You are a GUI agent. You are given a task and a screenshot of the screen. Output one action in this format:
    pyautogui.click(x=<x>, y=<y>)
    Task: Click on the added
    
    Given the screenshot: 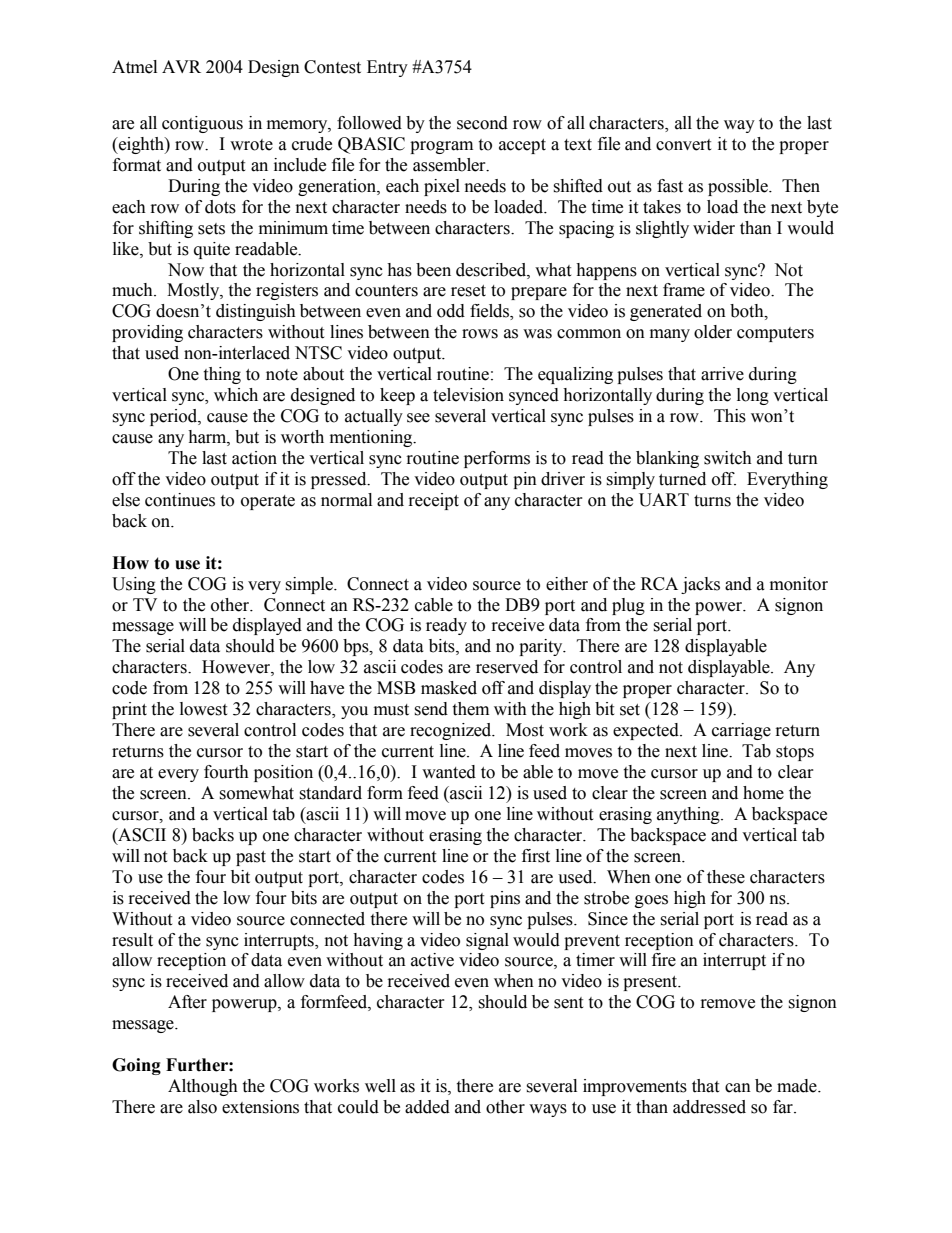 What is the action you would take?
    pyautogui.click(x=427, y=1107)
